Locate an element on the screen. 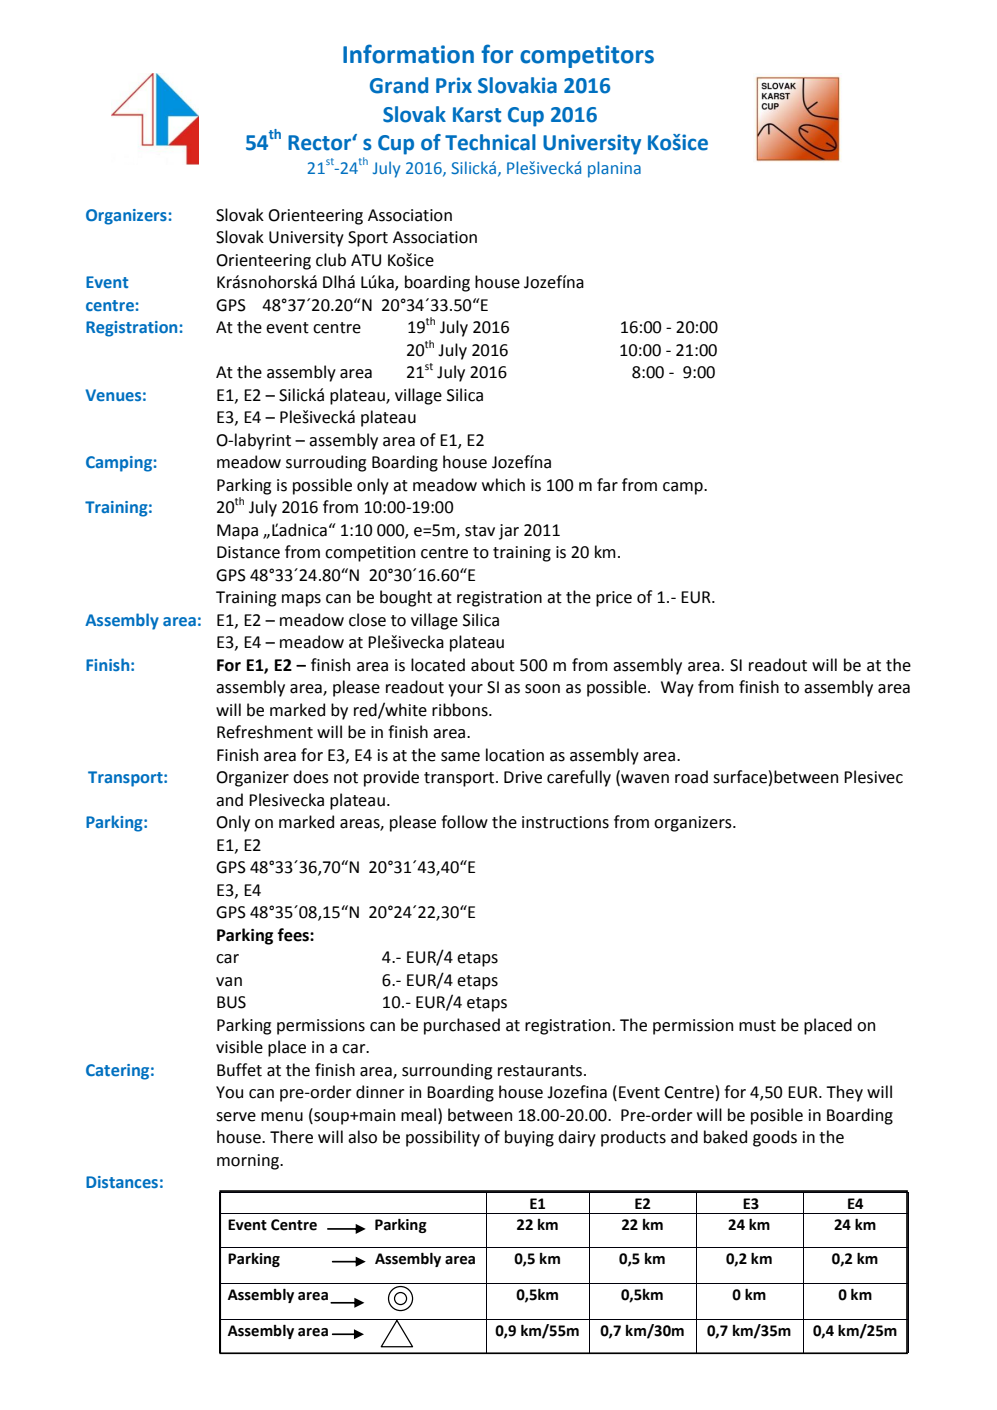 The image size is (997, 1410). There is located at coordinates (291, 1137).
